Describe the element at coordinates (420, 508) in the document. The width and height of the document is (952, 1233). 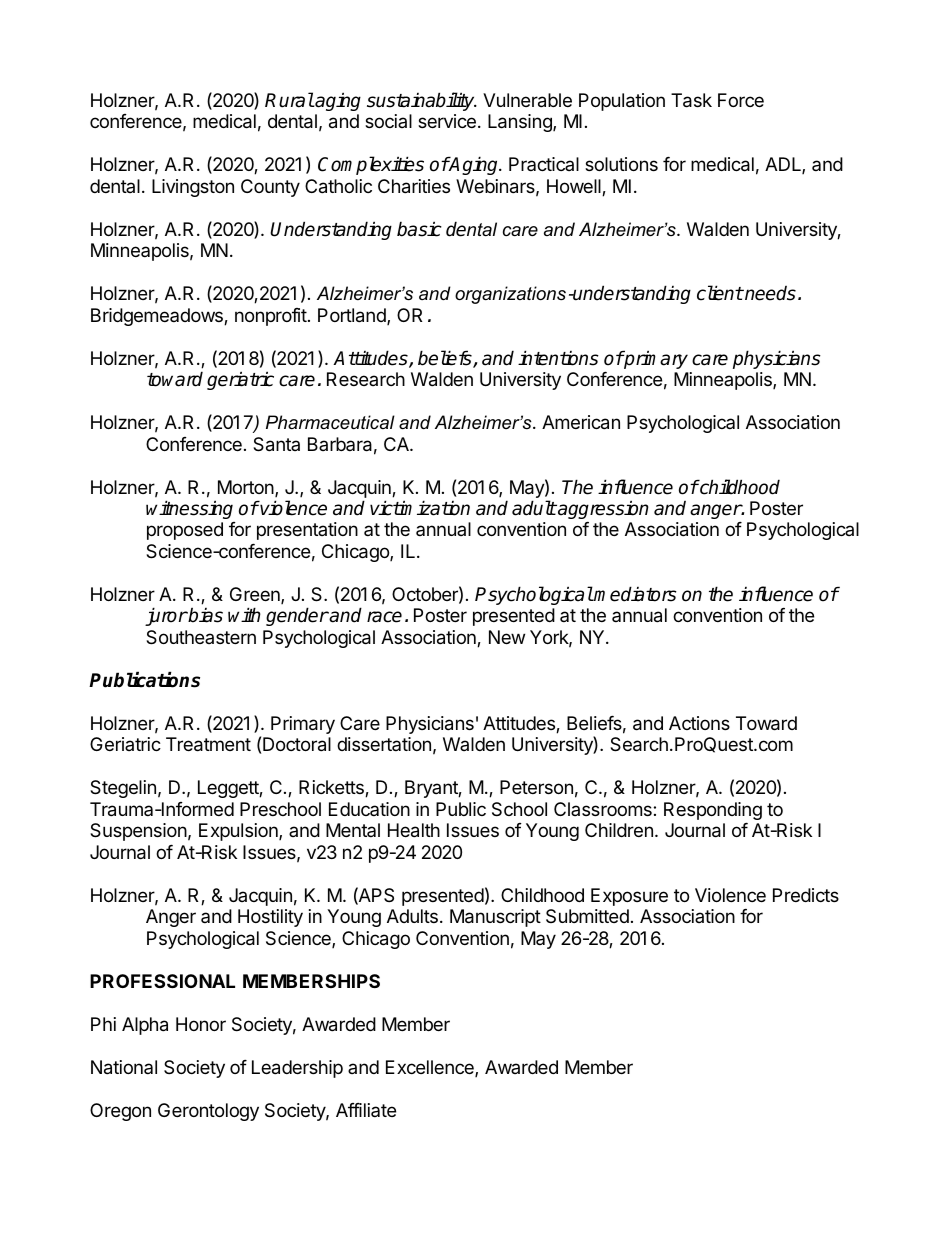
I see `victimization` at that location.
